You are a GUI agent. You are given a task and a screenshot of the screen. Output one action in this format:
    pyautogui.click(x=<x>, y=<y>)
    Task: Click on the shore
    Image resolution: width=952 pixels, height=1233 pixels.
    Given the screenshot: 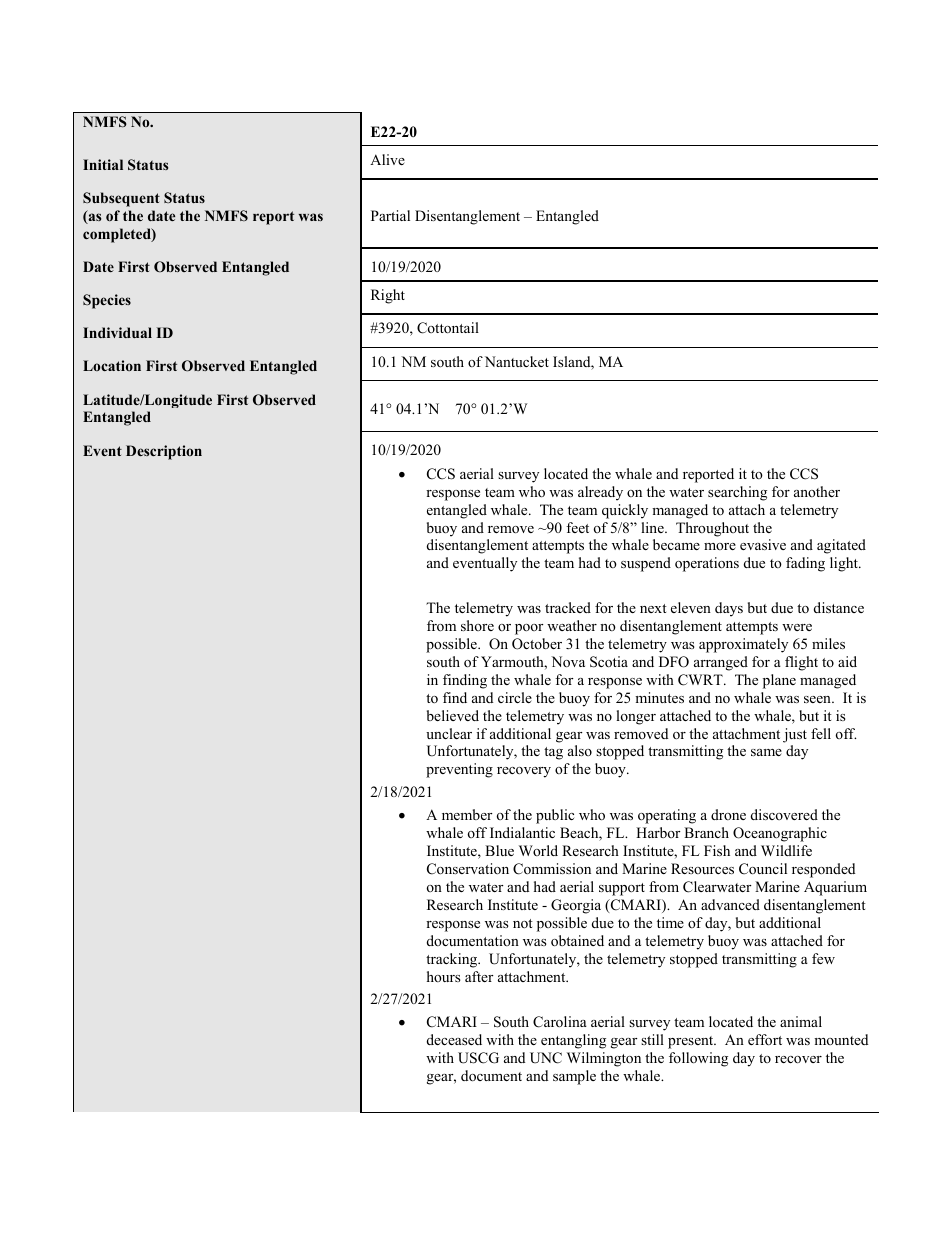 What is the action you would take?
    pyautogui.click(x=477, y=625)
